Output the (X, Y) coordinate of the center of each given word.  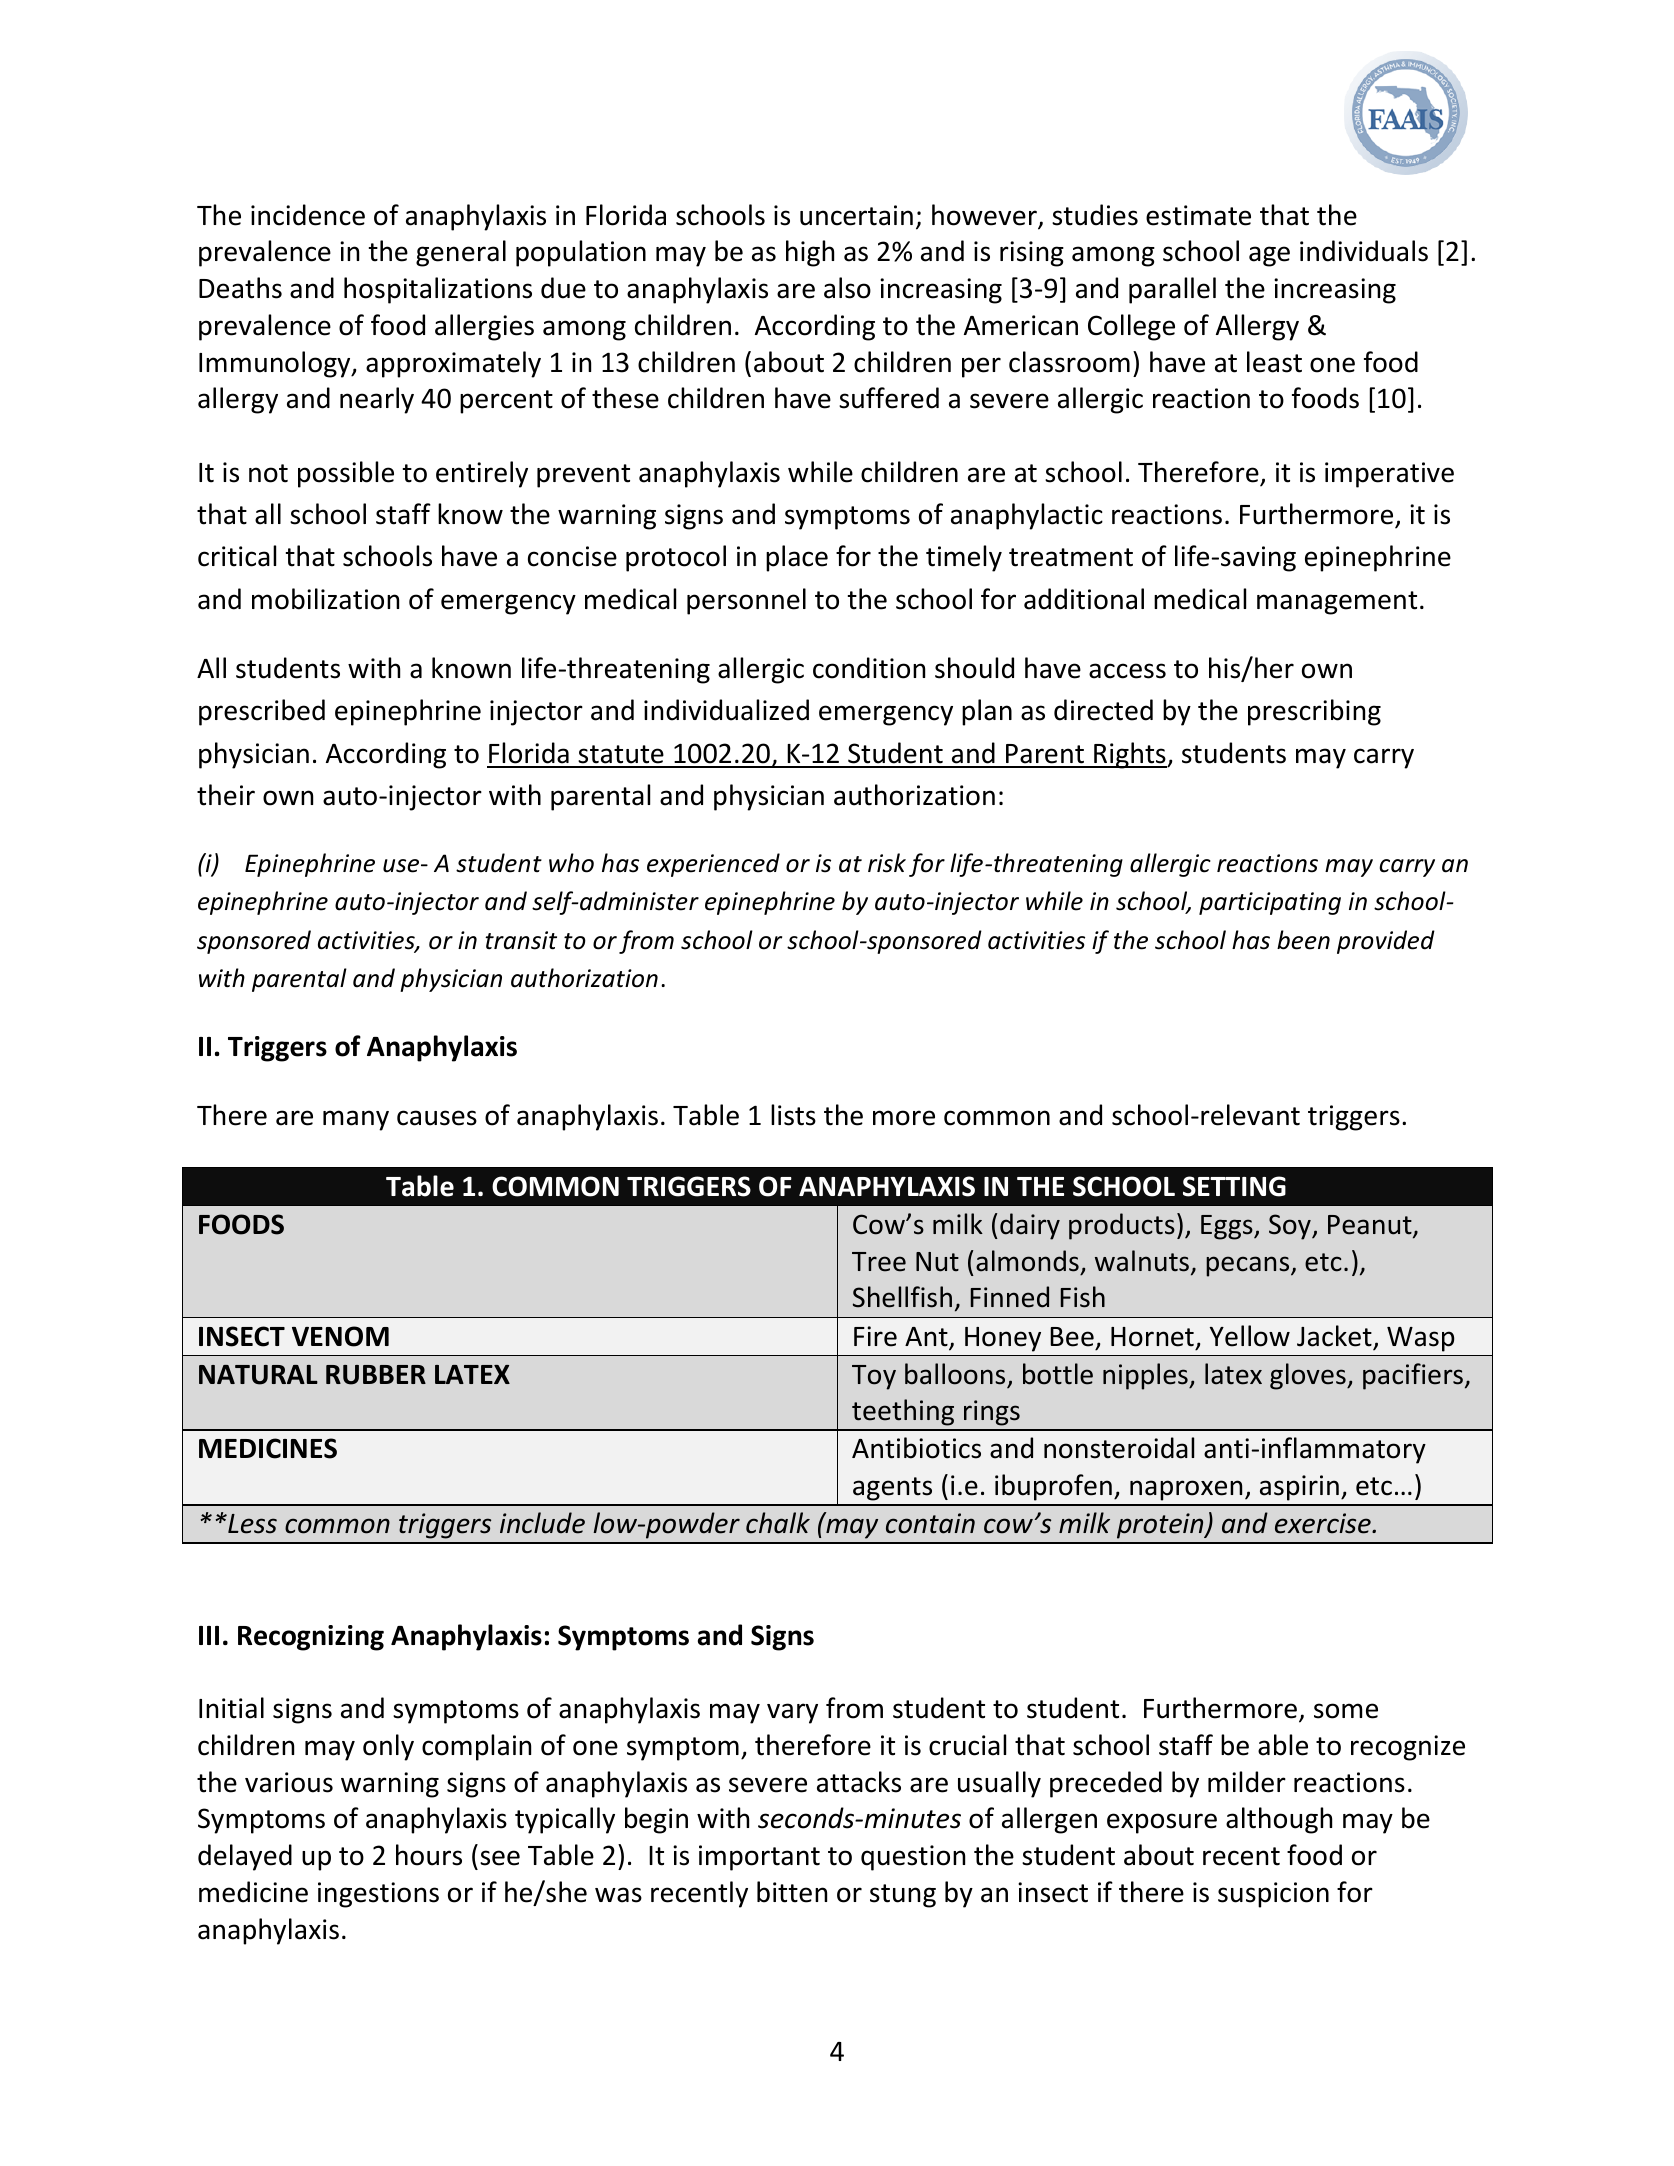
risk (887, 863)
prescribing (1314, 712)
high (810, 253)
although (1279, 1820)
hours (429, 1855)
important (759, 1858)
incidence (308, 215)
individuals (1364, 251)
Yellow (1250, 1336)
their (226, 795)
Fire (875, 1336)
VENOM (340, 1336)
